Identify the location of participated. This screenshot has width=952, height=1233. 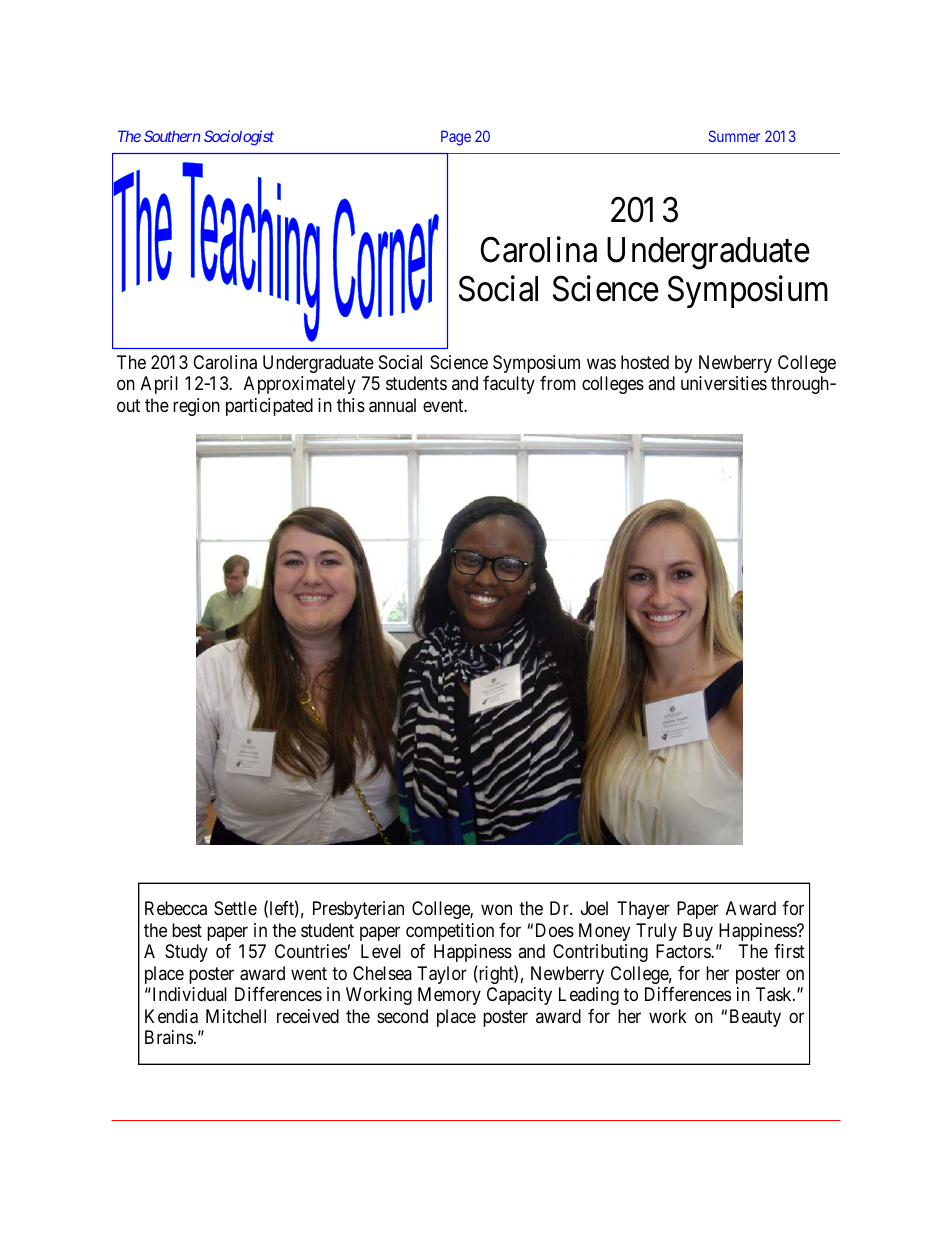
(269, 407).
